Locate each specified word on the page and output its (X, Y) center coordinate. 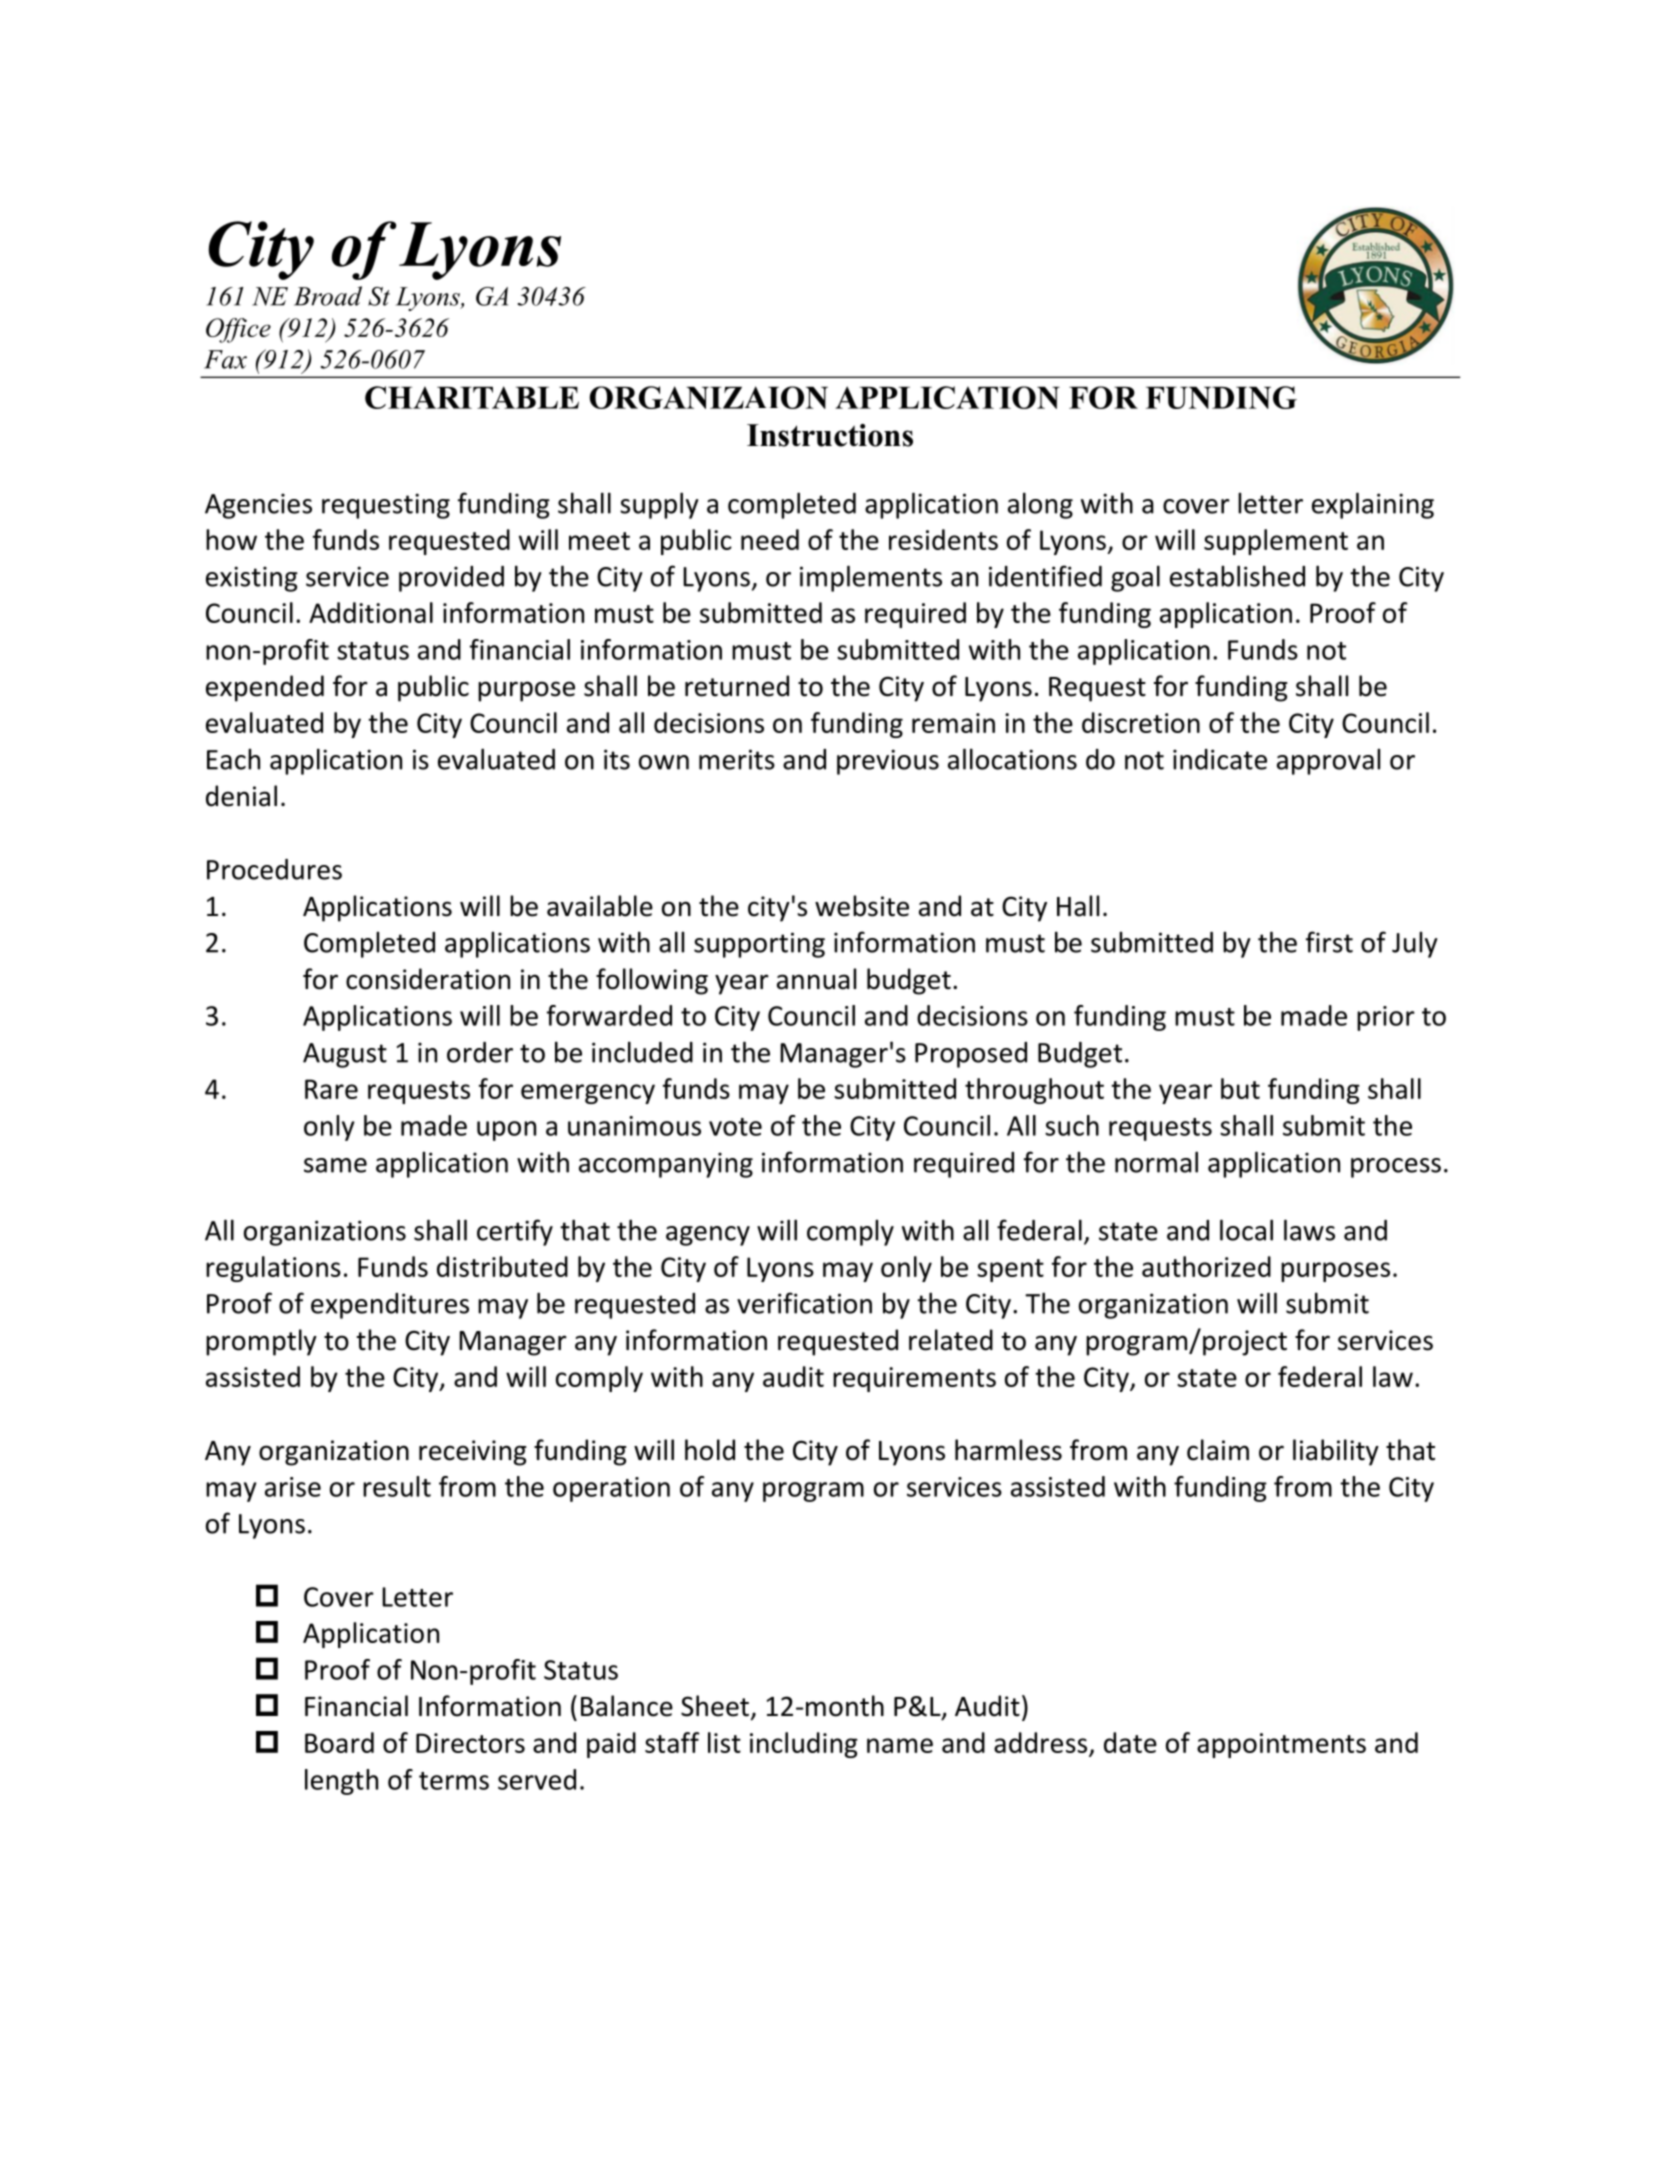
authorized (1206, 1266)
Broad (328, 296)
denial (241, 796)
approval (1328, 761)
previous (888, 762)
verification (804, 1303)
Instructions (830, 435)
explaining (1373, 505)
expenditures (390, 1306)
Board (339, 1742)
